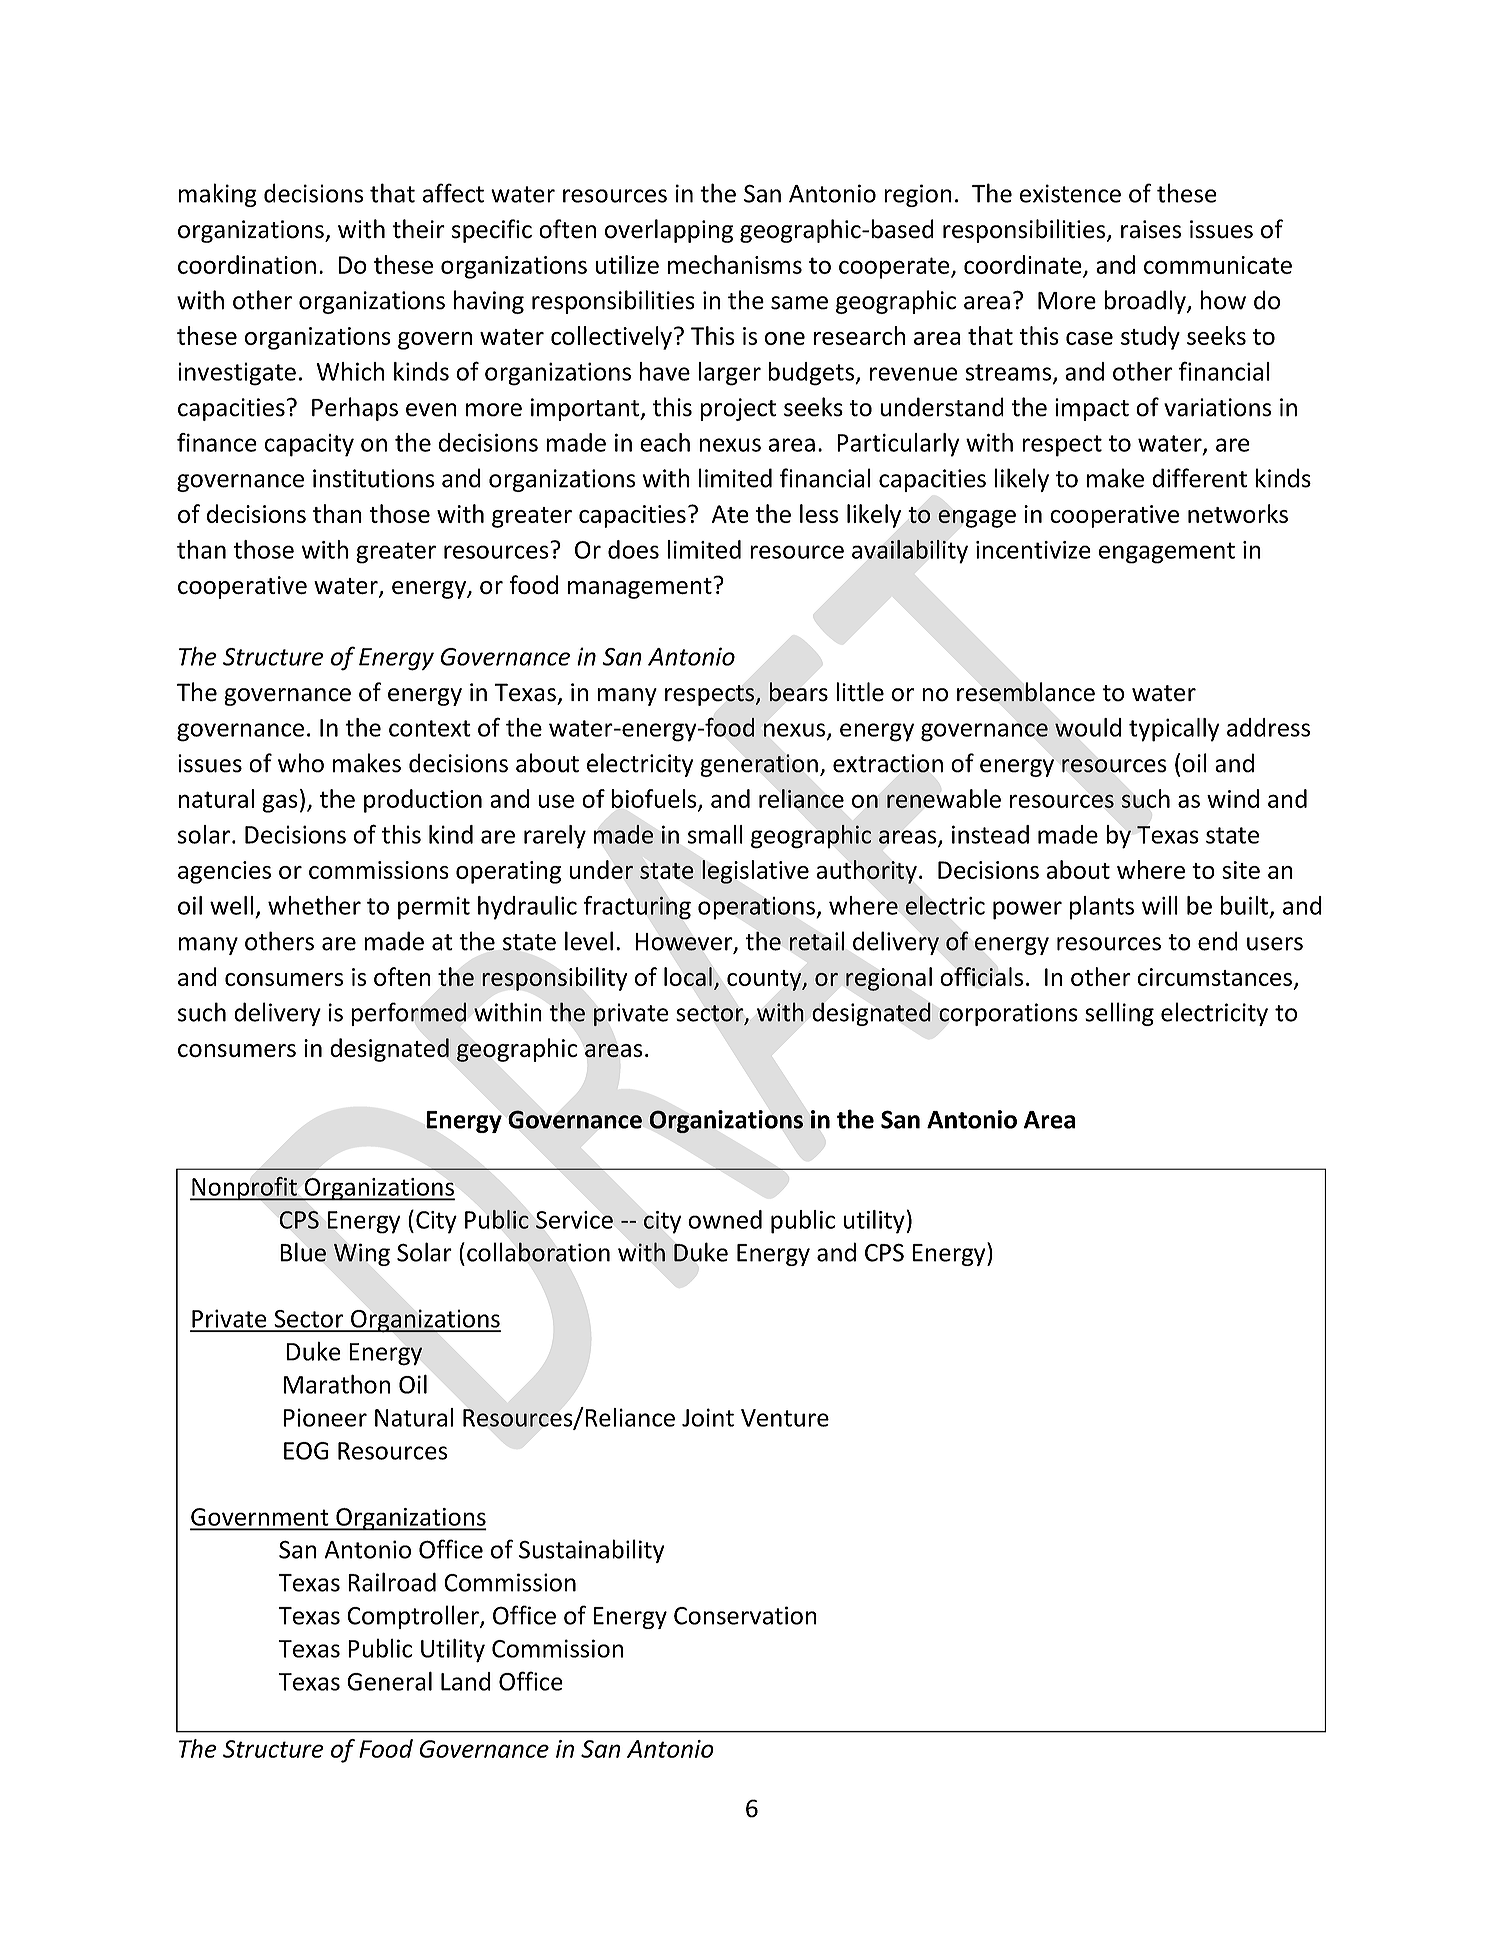 This image has width=1503, height=1946. Describe the element at coordinates (414, 1617) in the image. I see `Comptroller` at that location.
